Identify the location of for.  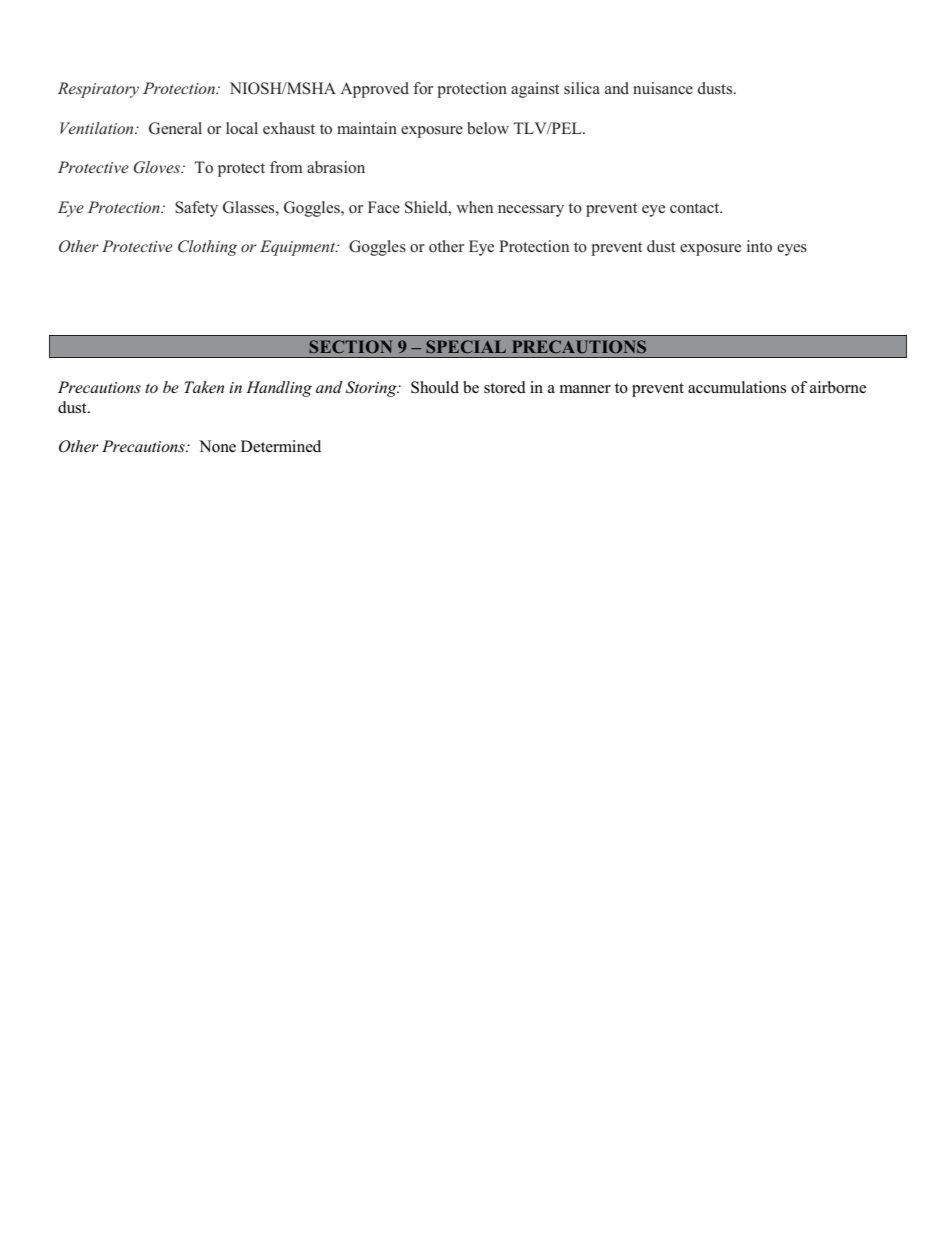
(423, 88).
